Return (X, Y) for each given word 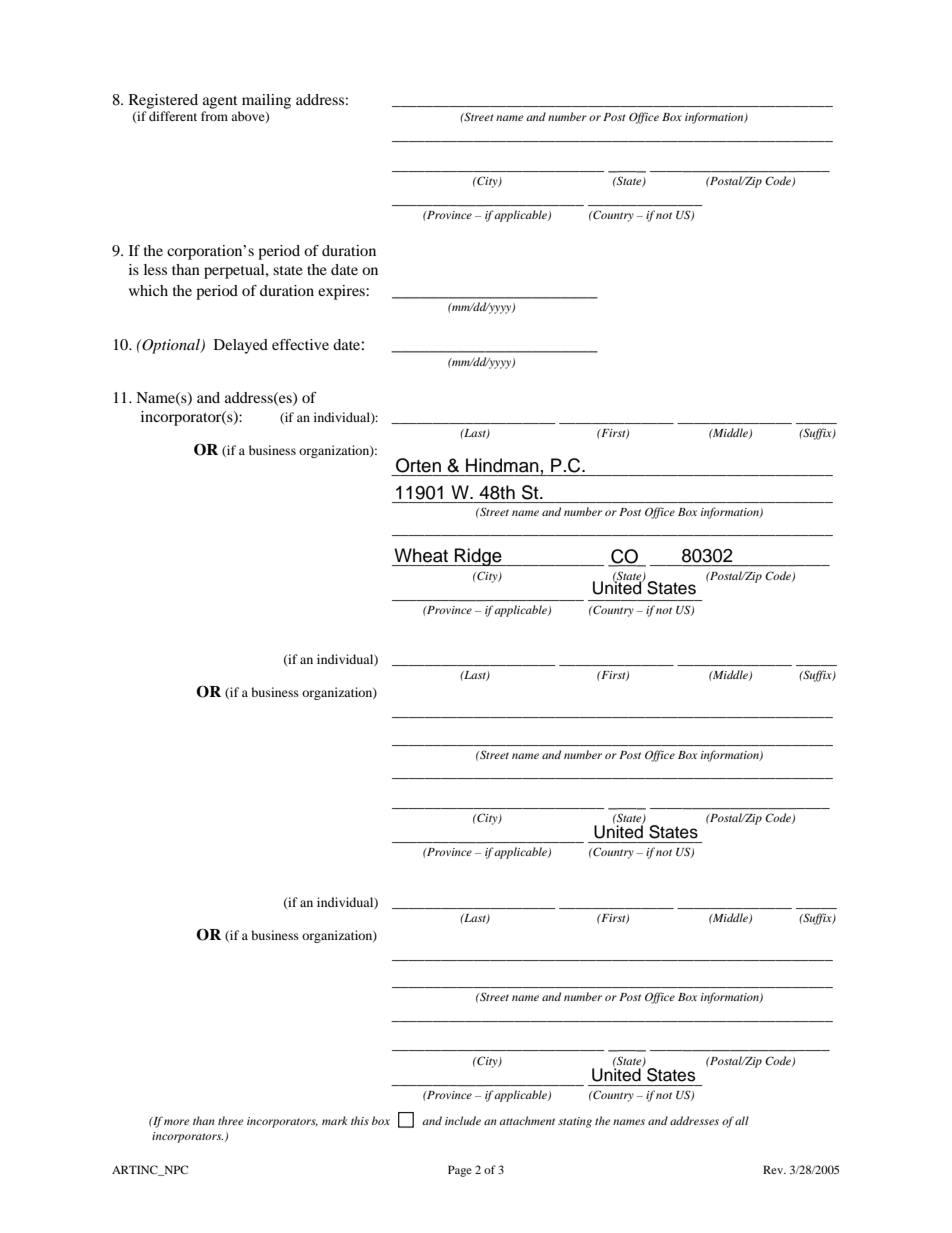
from (214, 116)
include (463, 1120)
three (230, 1120)
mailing (266, 101)
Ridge (478, 557)
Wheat (421, 555)
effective (300, 344)
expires (342, 292)
